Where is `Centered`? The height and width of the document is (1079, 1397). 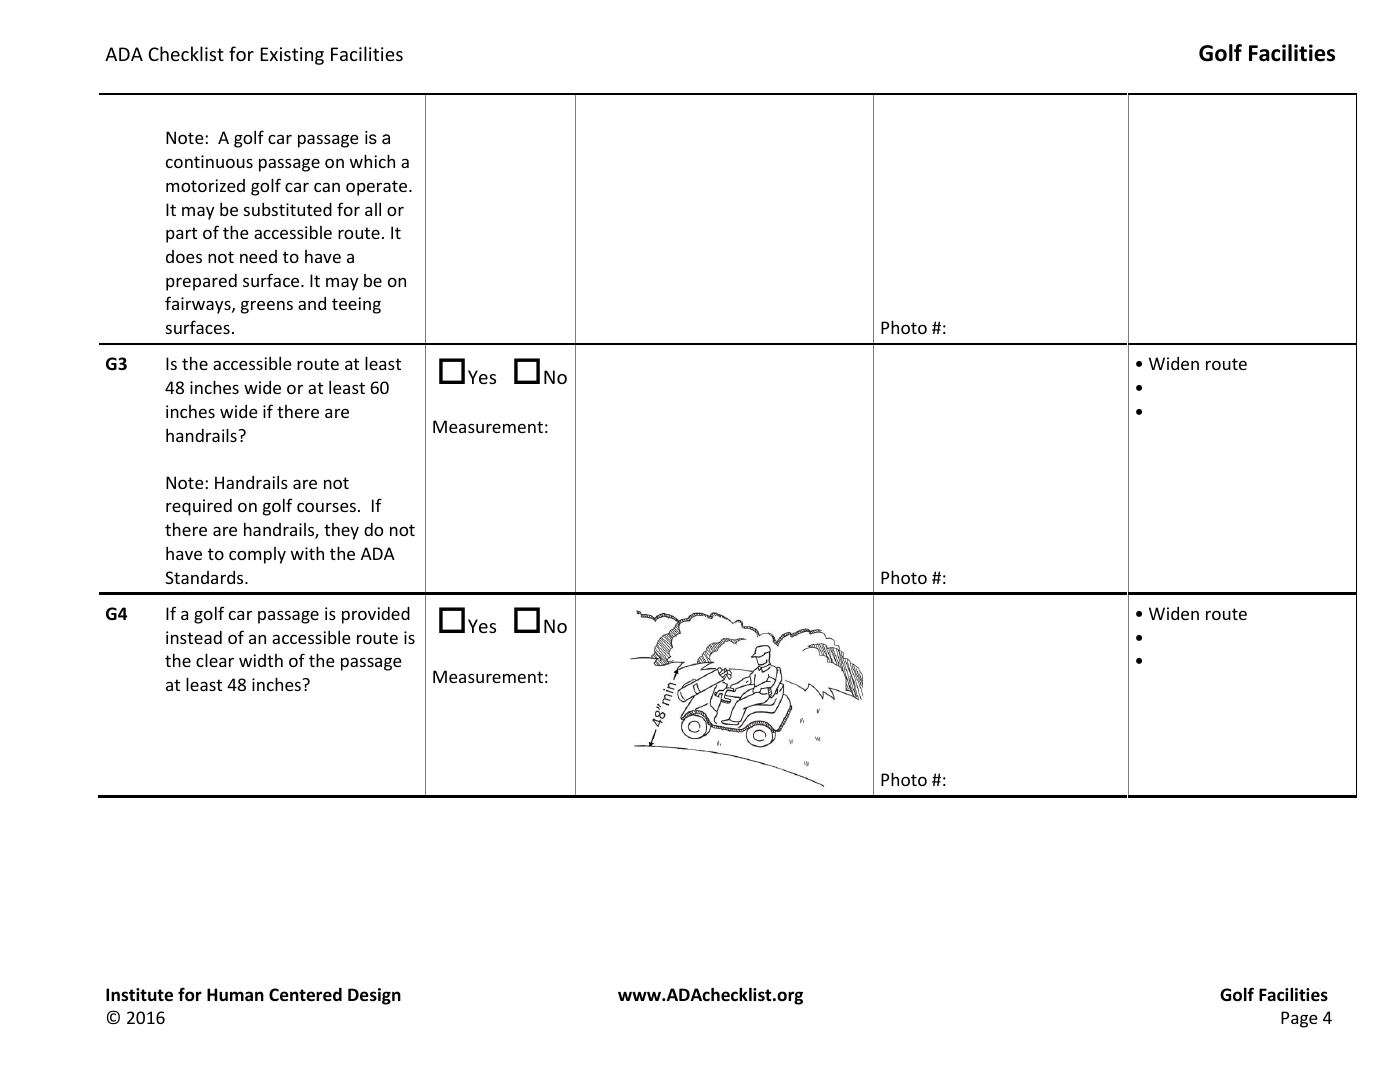 Centered is located at coordinates (305, 995).
